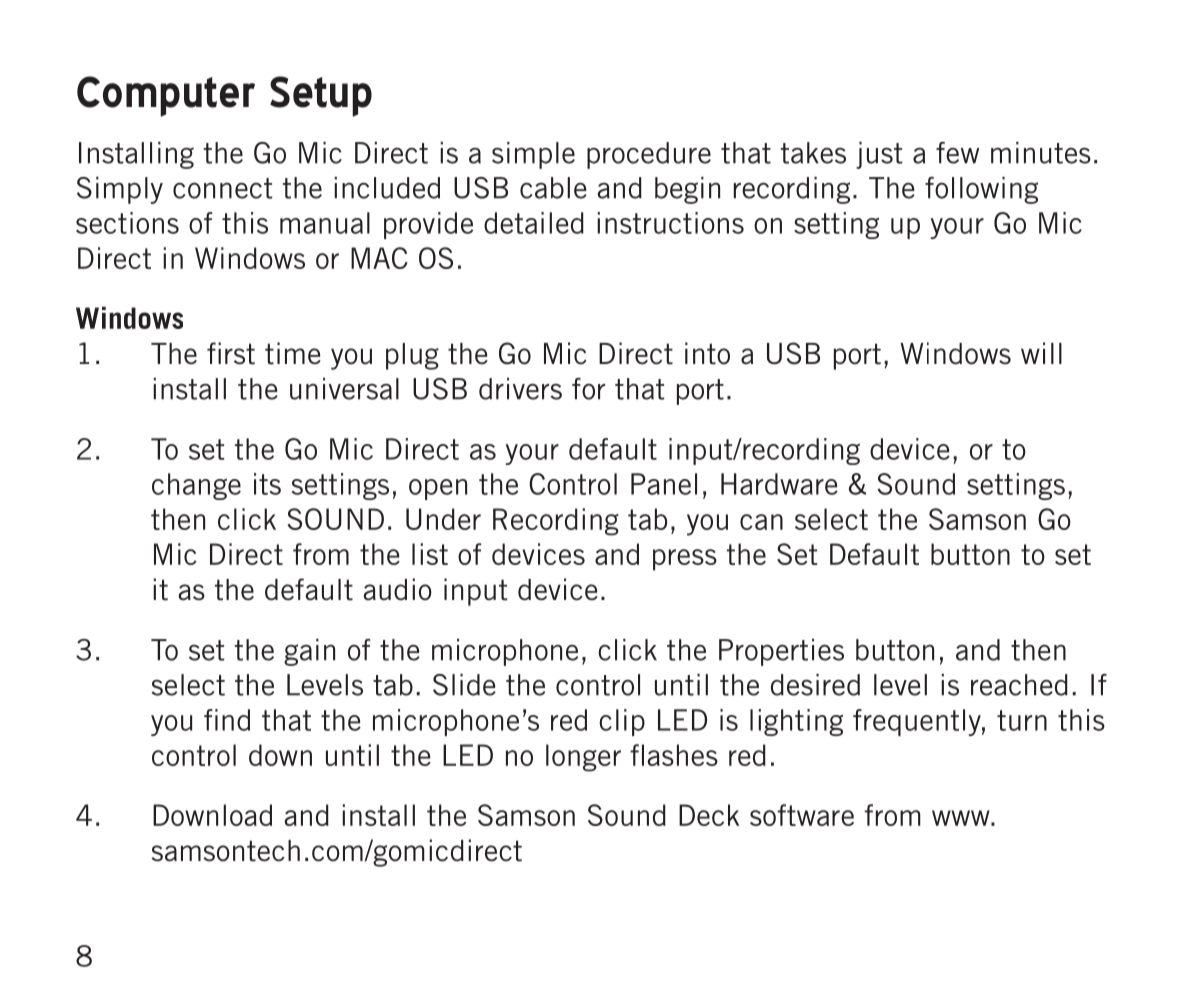 This screenshot has height=1008, width=1187. Describe the element at coordinates (761, 522) in the screenshot. I see `can` at that location.
